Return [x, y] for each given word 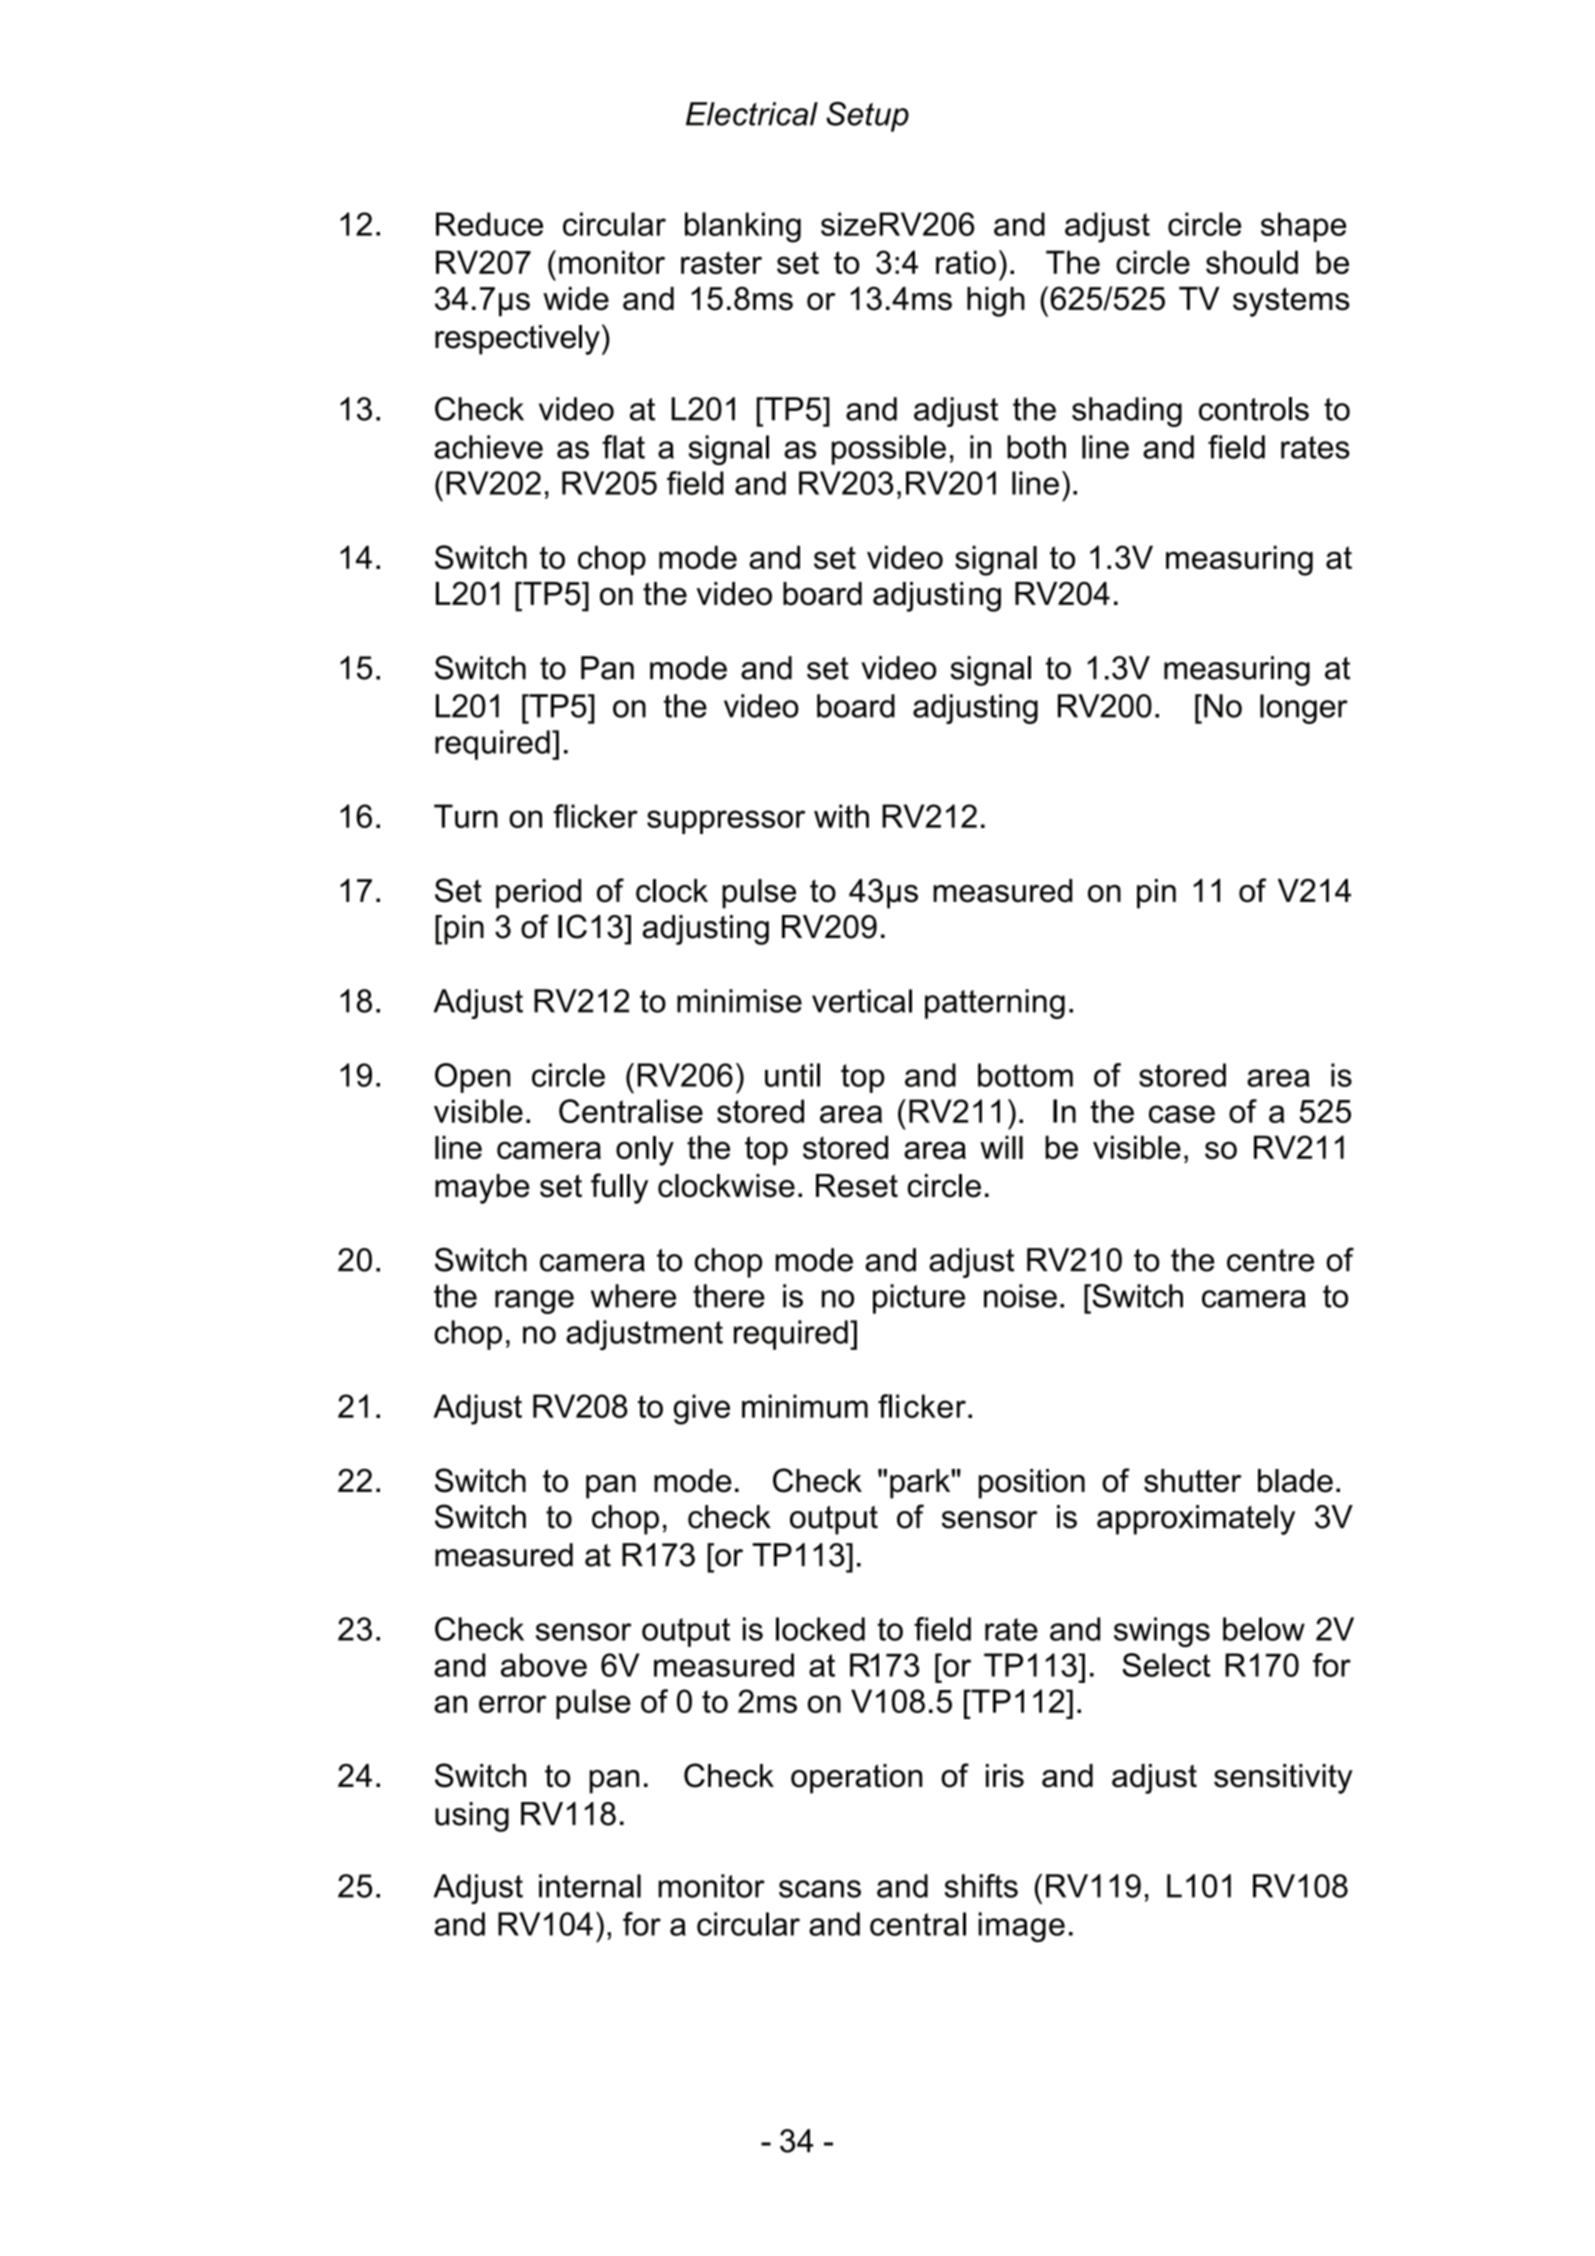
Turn [466, 816]
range [534, 1302]
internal [590, 1886]
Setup [867, 117]
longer [1304, 709]
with [841, 816]
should [1252, 262]
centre [1270, 1260]
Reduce [489, 224]
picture [919, 1299]
